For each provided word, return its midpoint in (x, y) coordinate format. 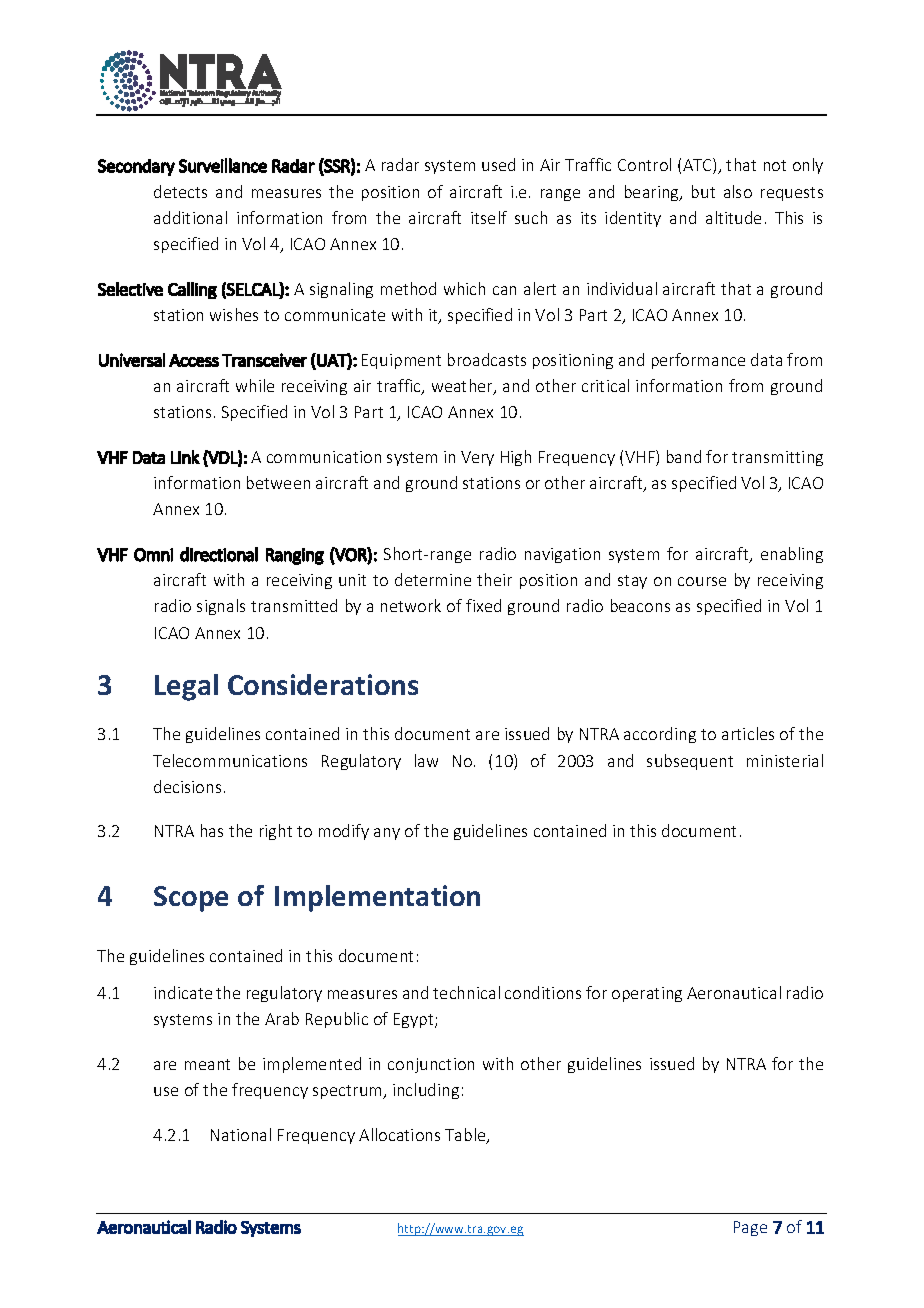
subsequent (690, 762)
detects (180, 191)
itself (489, 217)
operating (647, 994)
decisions (187, 786)
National (241, 1134)
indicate (183, 992)
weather (463, 387)
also (738, 191)
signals (221, 607)
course (702, 581)
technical (466, 992)
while (255, 385)
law (426, 760)
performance (698, 361)
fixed (483, 605)
